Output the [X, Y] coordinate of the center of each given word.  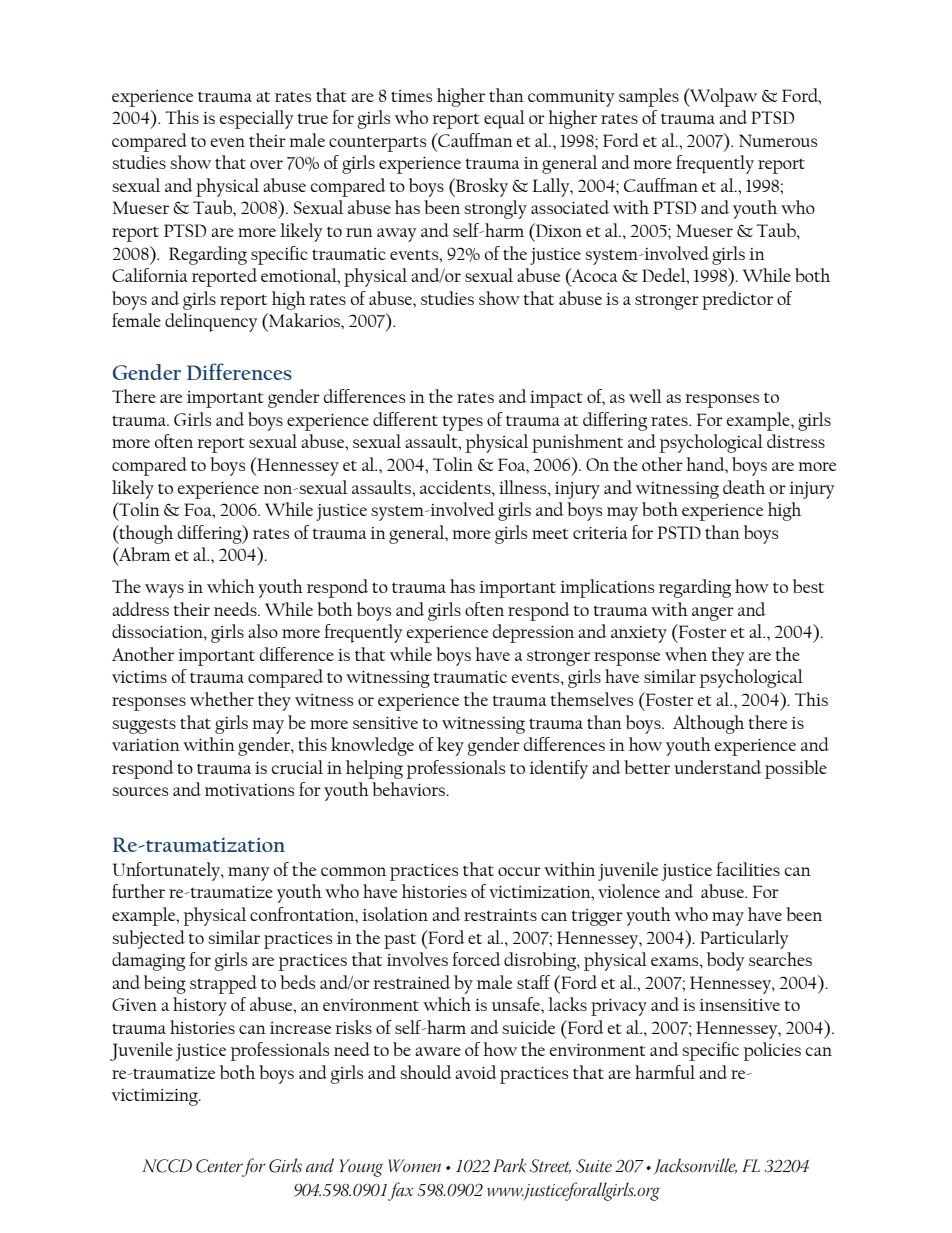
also [263, 631]
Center [219, 1166]
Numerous [778, 140]
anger [713, 614]
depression [533, 633]
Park [510, 1165]
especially [256, 119]
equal [504, 119]
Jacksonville [695, 1166]
